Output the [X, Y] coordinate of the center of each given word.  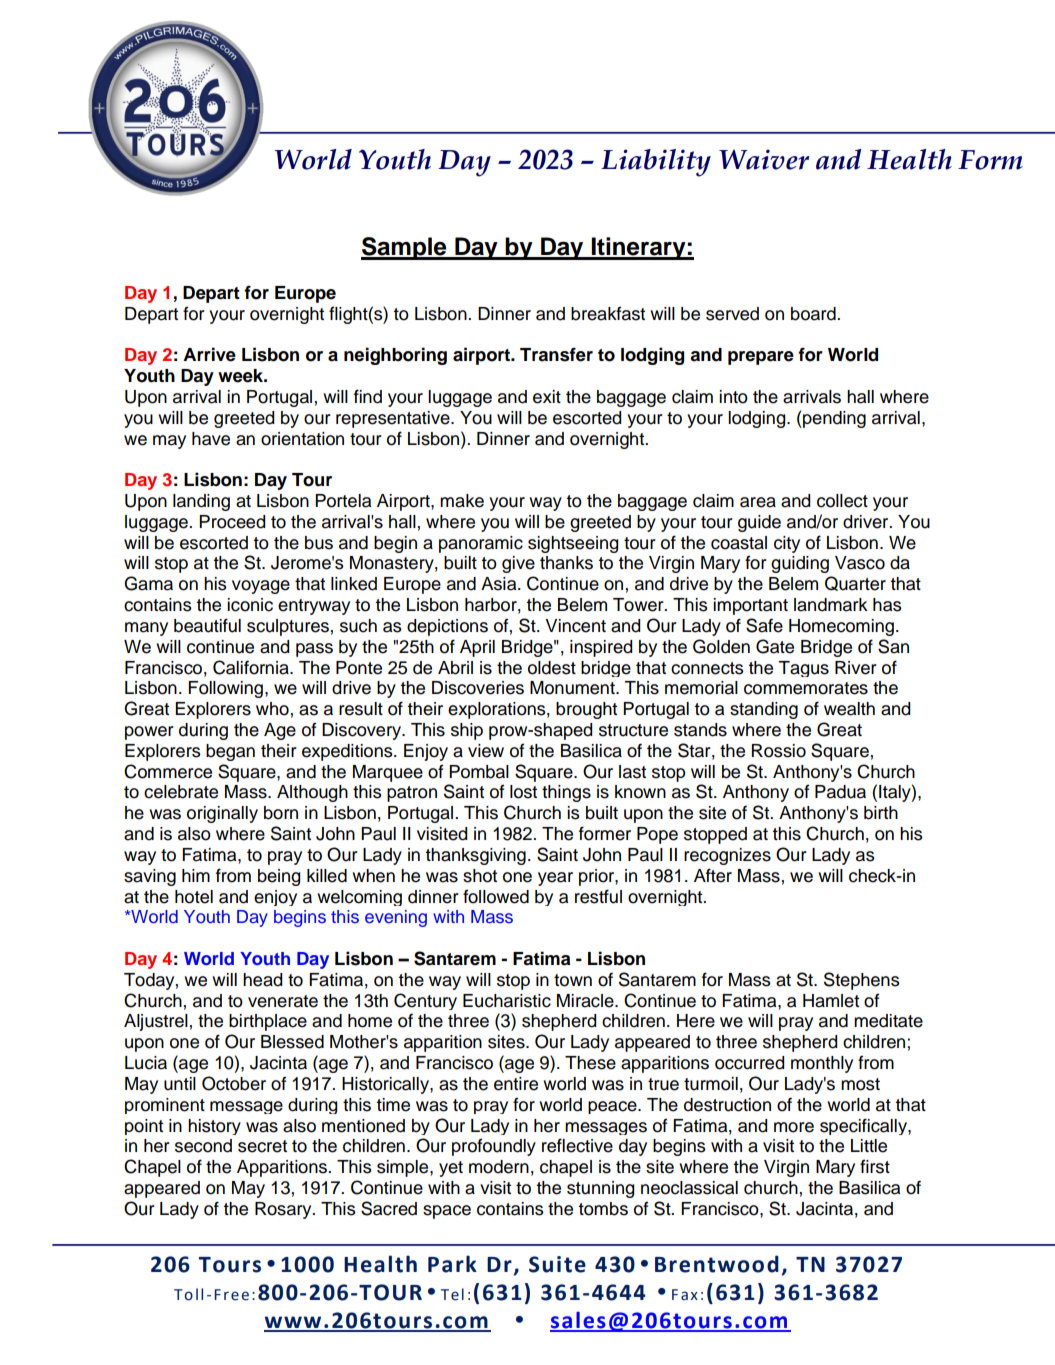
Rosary [284, 1210]
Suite [557, 1264]
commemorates [806, 688]
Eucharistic [507, 1001]
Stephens [862, 981]
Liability [656, 163]
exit [547, 397]
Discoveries [478, 688]
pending [833, 419]
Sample [405, 248]
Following [227, 689]
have [211, 439]
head [263, 980]
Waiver [764, 159]
